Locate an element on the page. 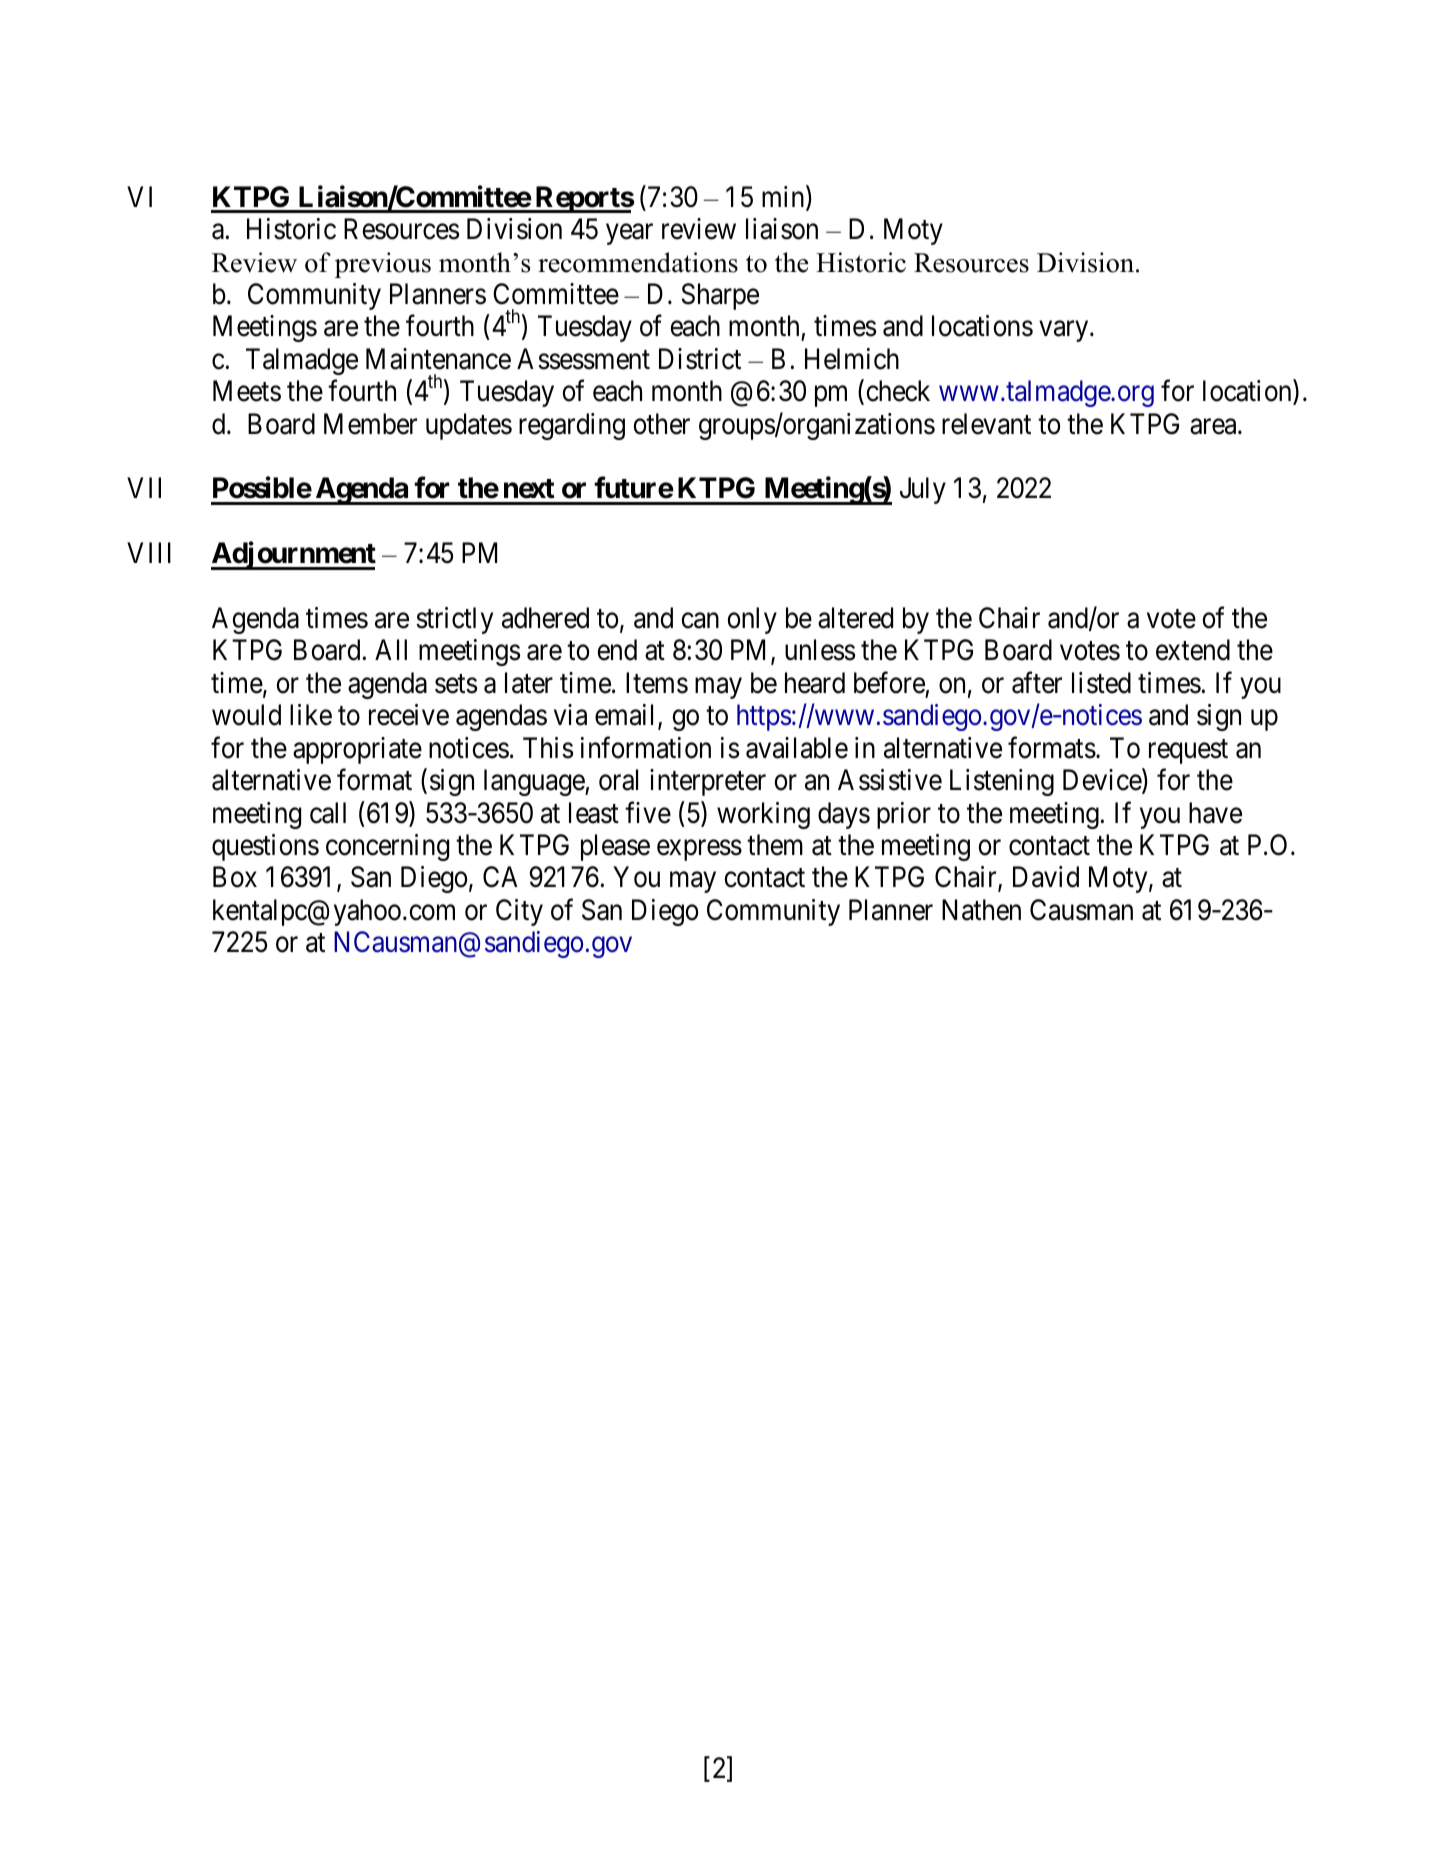 This image has height=1860, width=1437. email is located at coordinates (627, 716).
